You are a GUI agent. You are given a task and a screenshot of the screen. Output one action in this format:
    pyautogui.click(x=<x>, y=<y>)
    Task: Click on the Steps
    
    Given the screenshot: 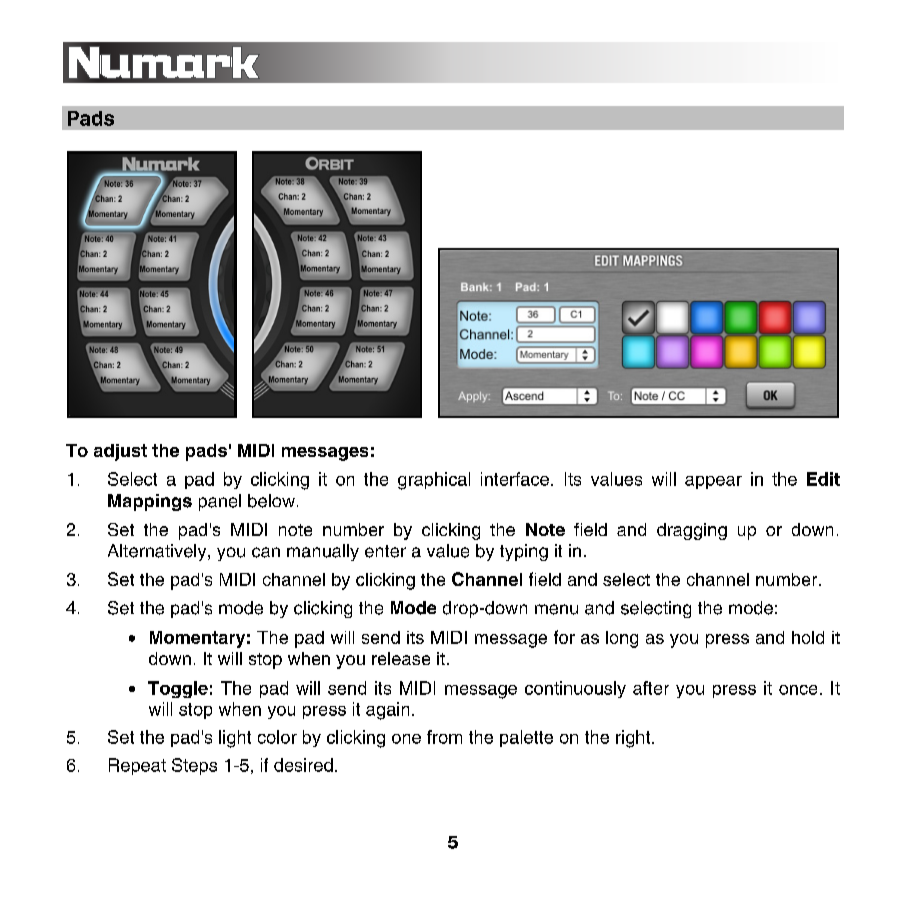 What is the action you would take?
    pyautogui.click(x=194, y=766)
